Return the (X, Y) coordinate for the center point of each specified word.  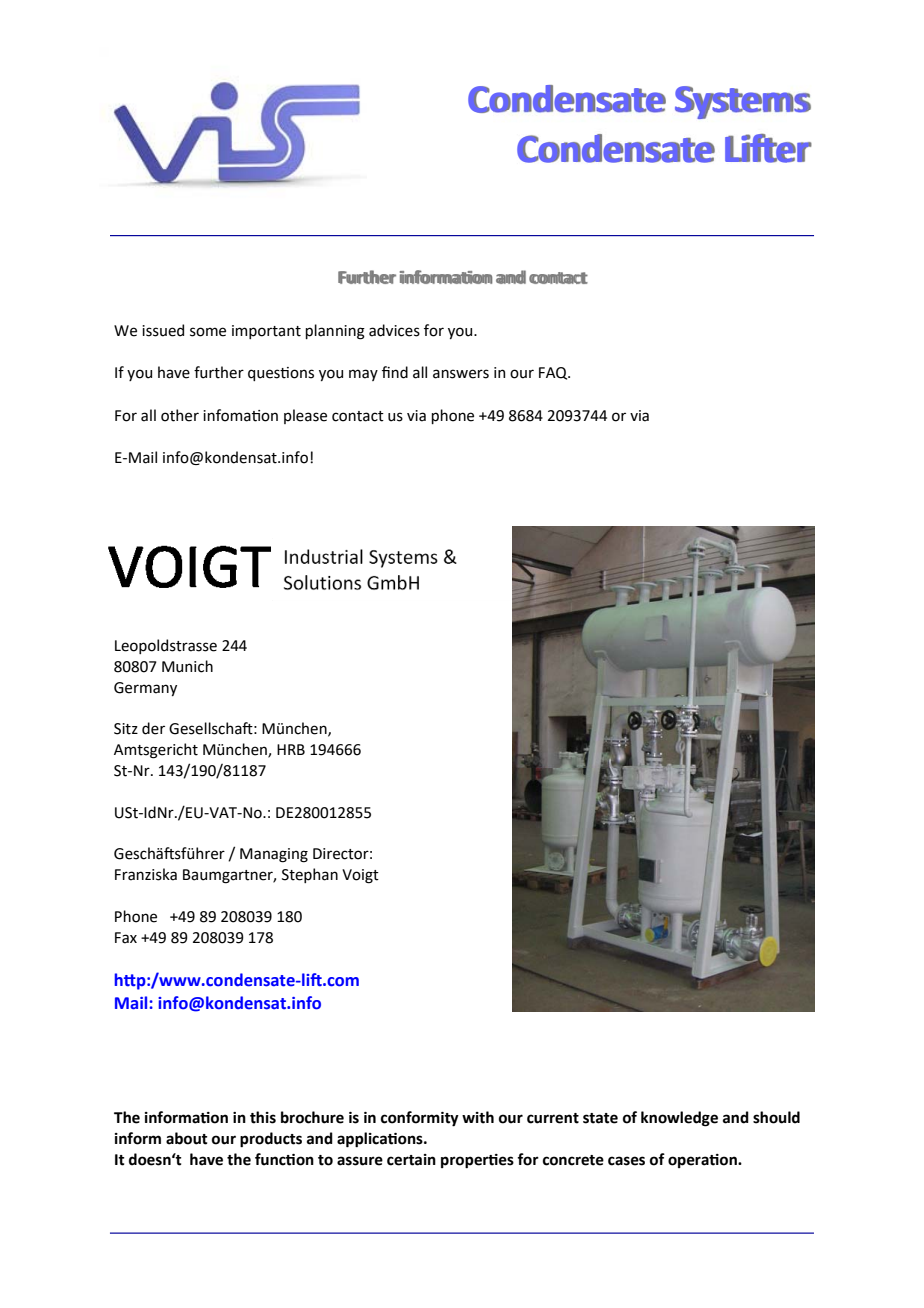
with (478, 1117)
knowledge (679, 1119)
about (186, 1138)
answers (461, 374)
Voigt (360, 876)
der (153, 728)
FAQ (554, 373)
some (208, 332)
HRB (291, 749)
